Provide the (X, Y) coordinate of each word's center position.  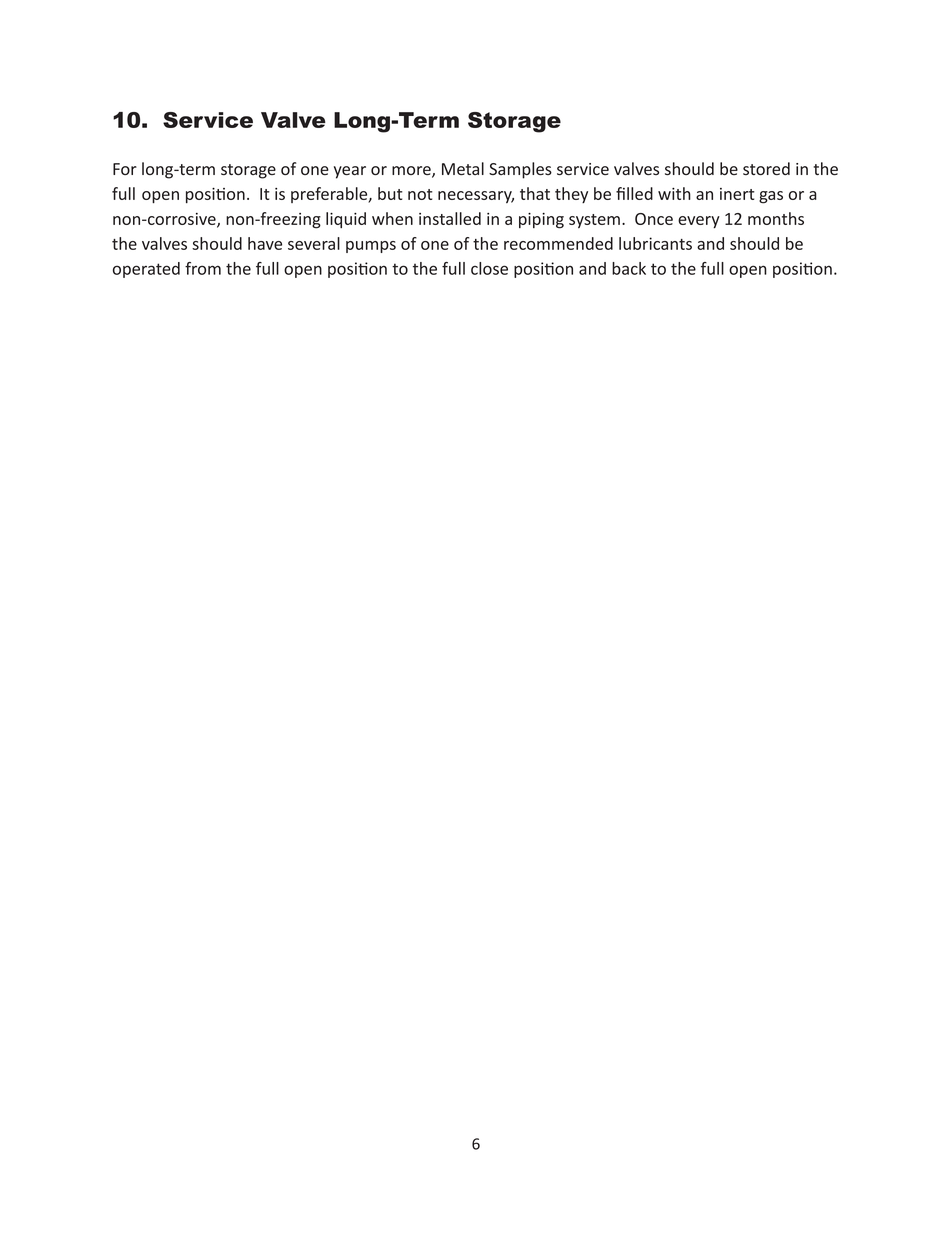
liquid (346, 220)
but (390, 193)
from (203, 268)
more (412, 172)
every (699, 222)
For (125, 169)
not (420, 194)
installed (450, 218)
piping (541, 221)
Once (654, 219)
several (314, 243)
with (674, 193)
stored (766, 168)
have (265, 243)
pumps (371, 247)
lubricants (655, 243)
